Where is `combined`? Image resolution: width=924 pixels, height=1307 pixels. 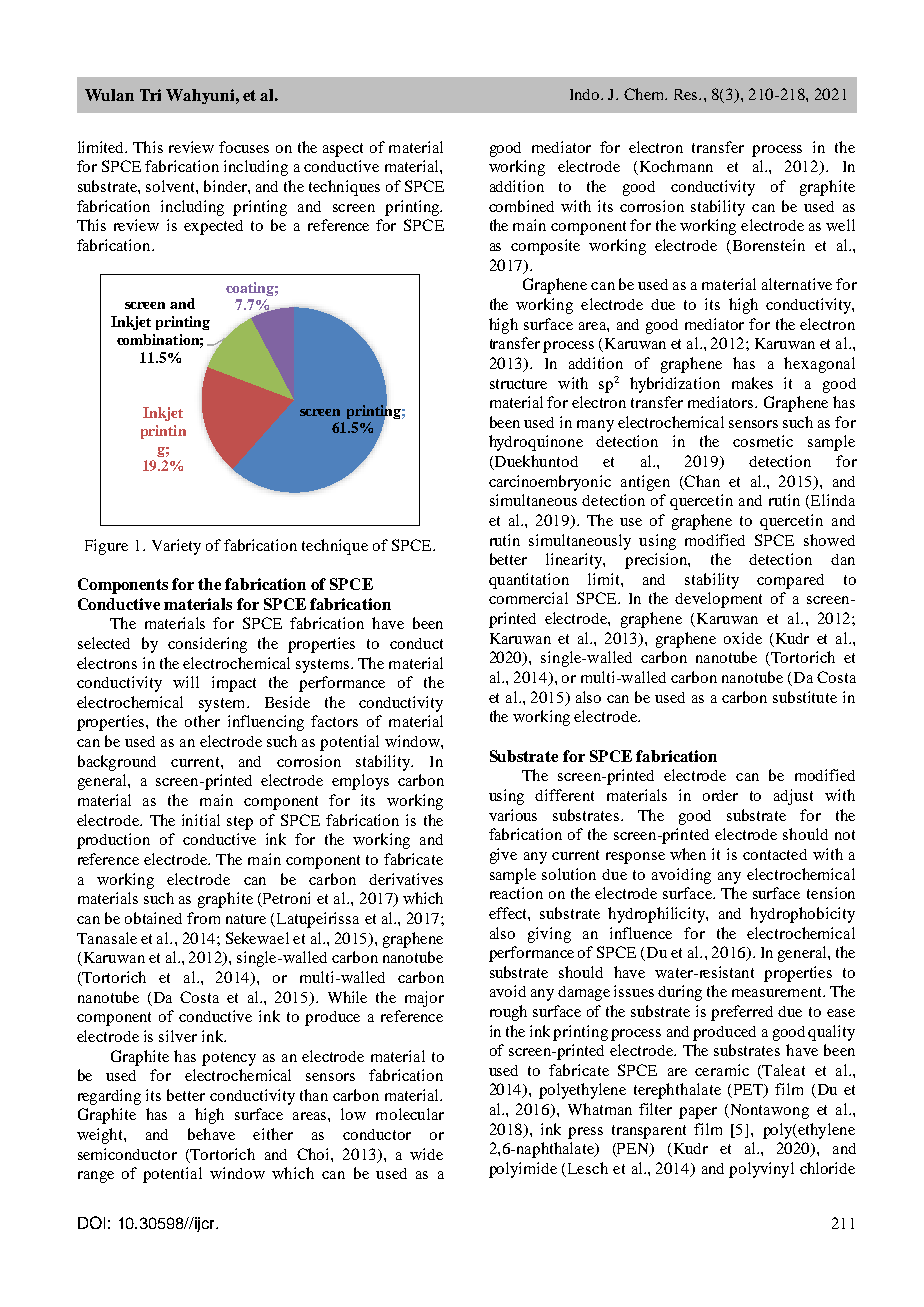 combined is located at coordinates (521, 206).
